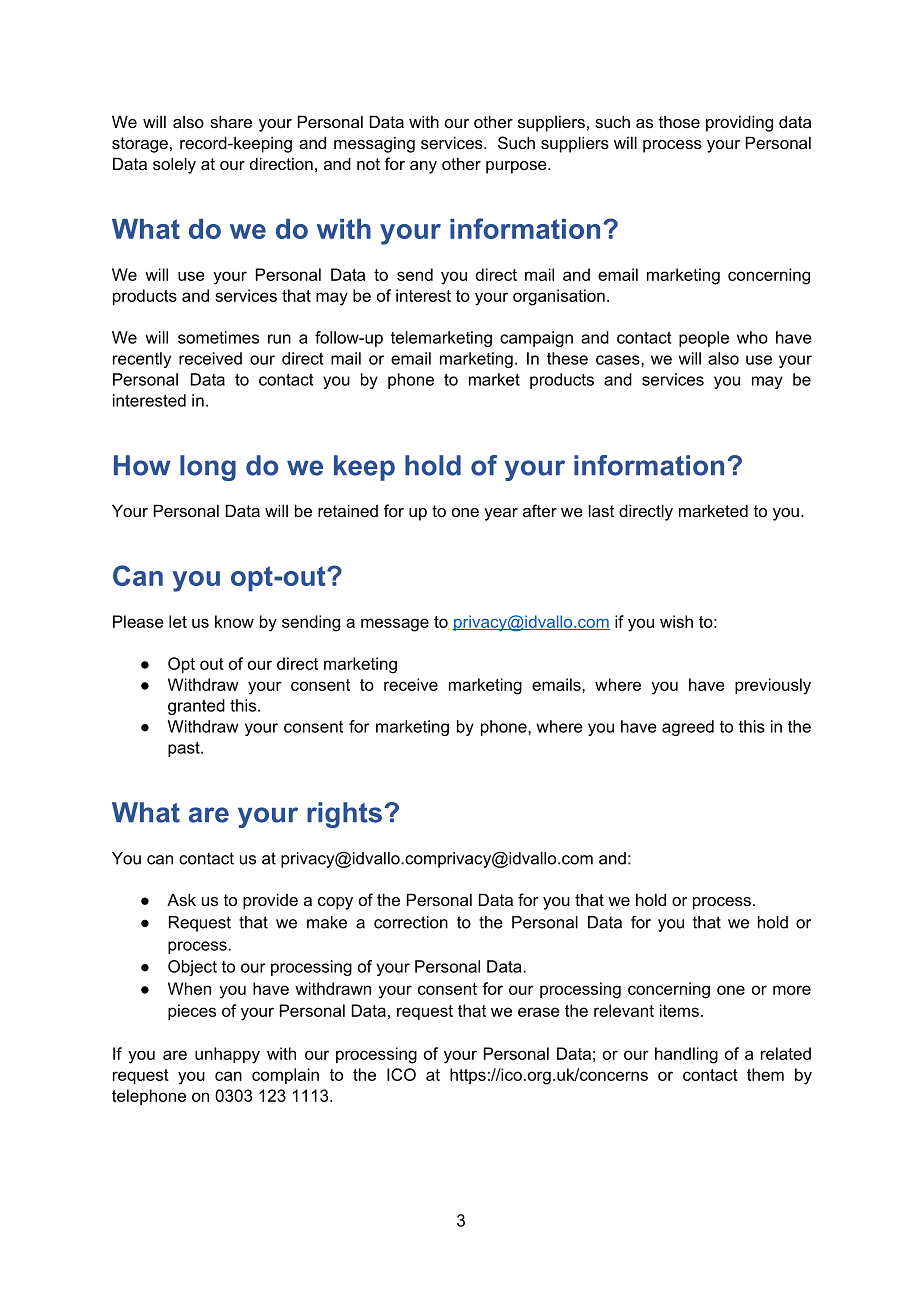 This screenshot has height=1308, width=924. Describe the element at coordinates (539, 1012) in the screenshot. I see `erase` at that location.
